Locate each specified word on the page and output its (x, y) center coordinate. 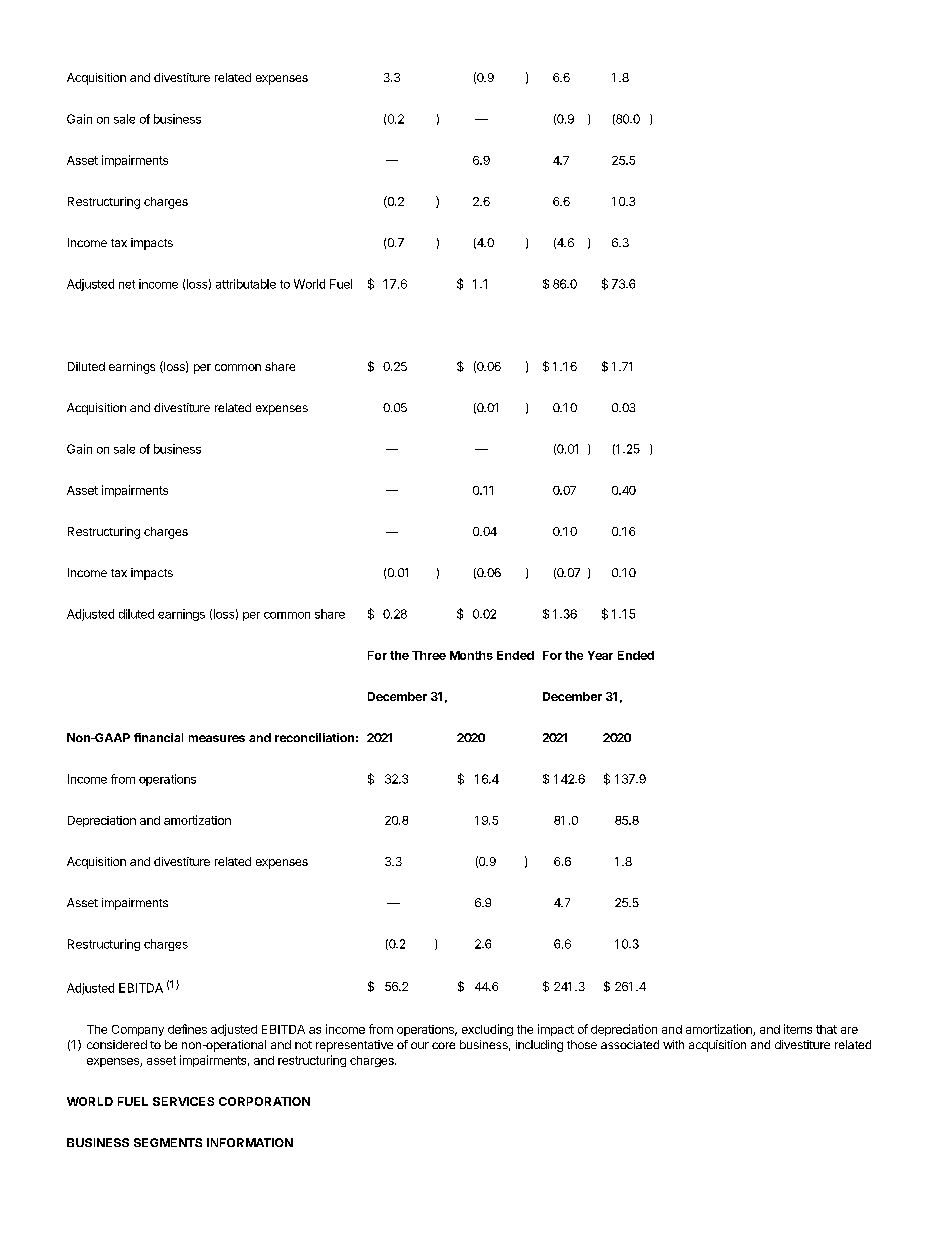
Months (471, 655)
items (798, 1029)
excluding (487, 1030)
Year (600, 655)
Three (429, 655)
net (127, 284)
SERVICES (183, 1101)
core (443, 1045)
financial (158, 737)
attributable (246, 284)
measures (217, 738)
